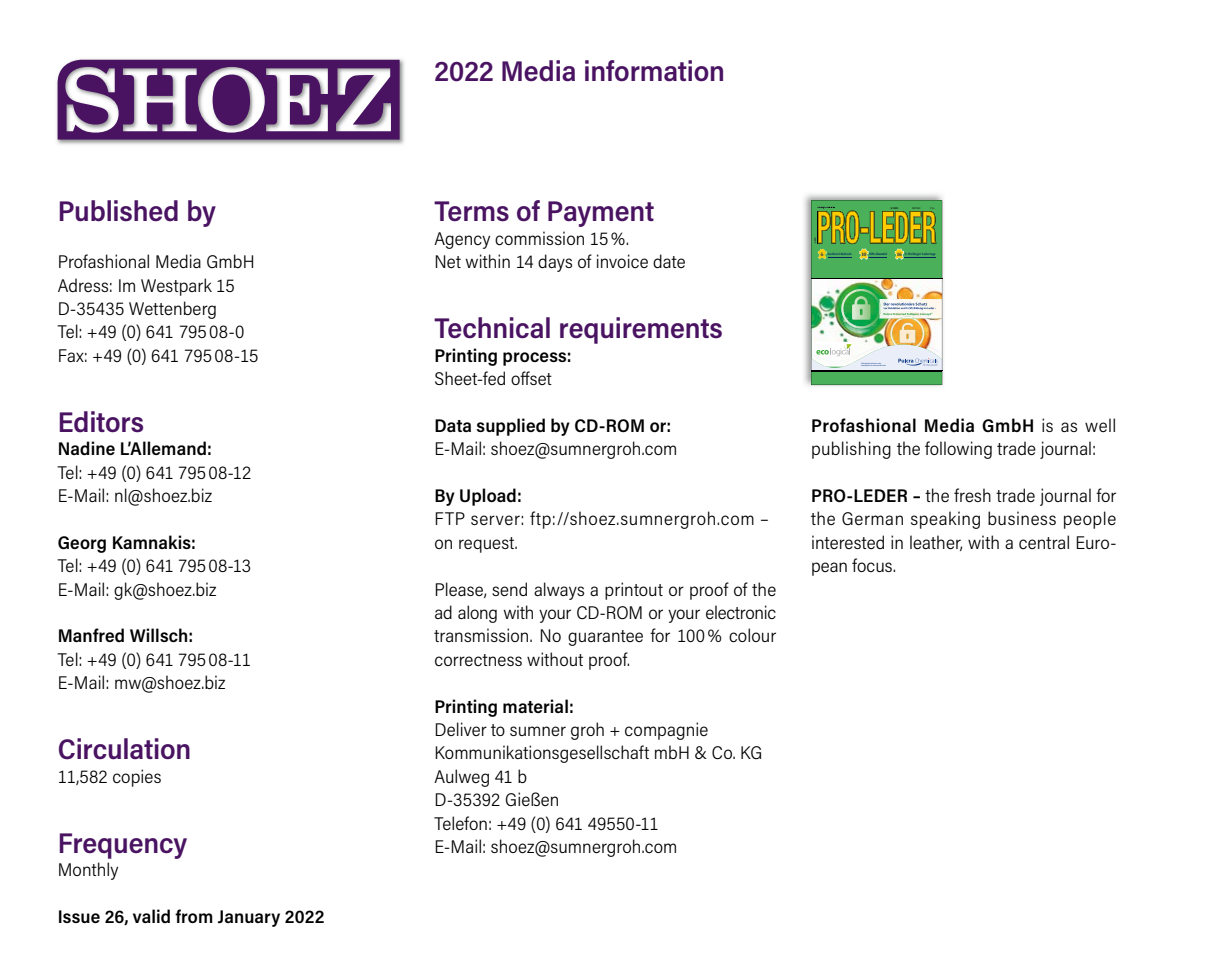  I want to click on always, so click(559, 591).
